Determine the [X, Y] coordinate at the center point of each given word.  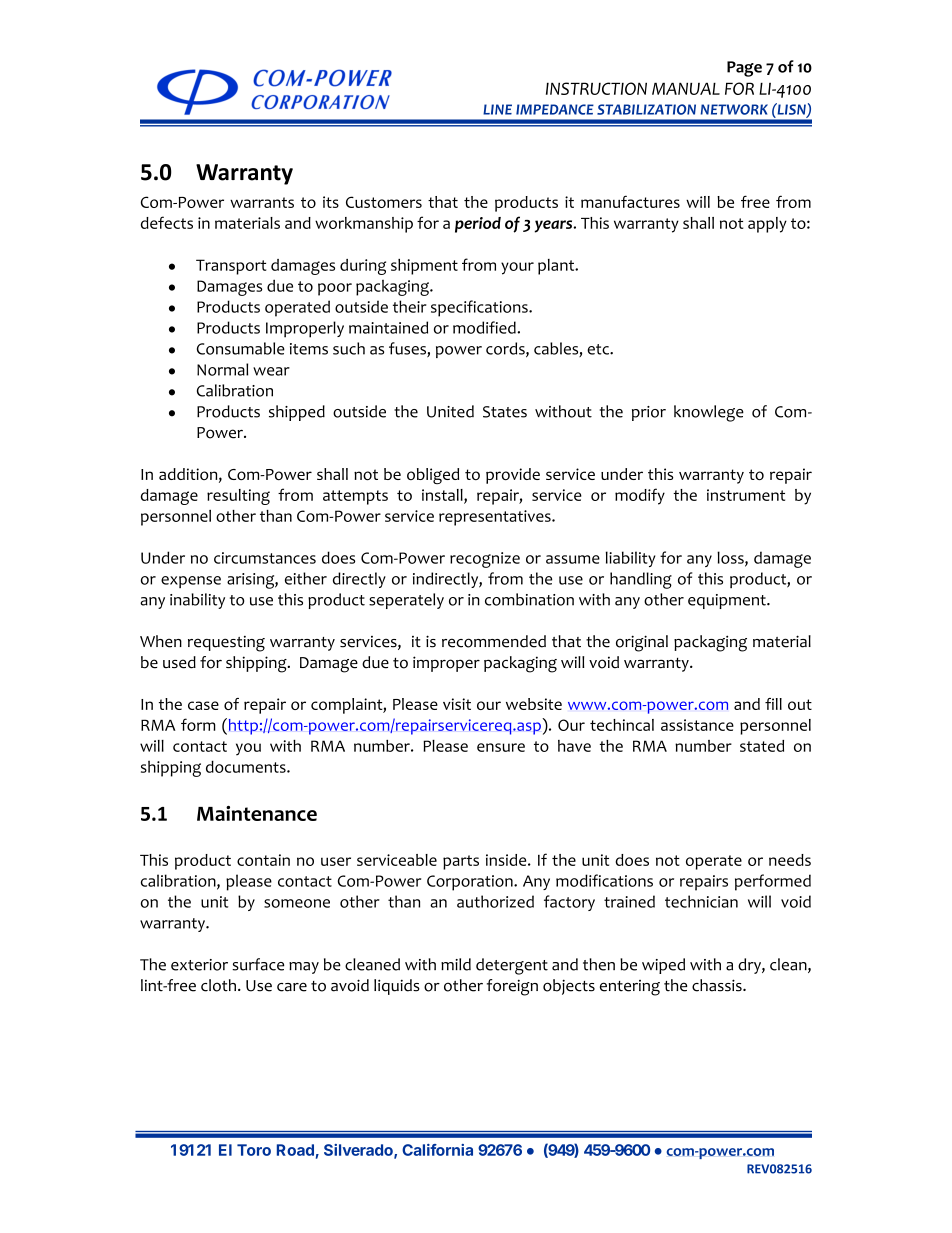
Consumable [241, 348]
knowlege [709, 413]
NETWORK [734, 109]
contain [263, 860]
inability [197, 601]
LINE [497, 109]
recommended [494, 641]
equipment [728, 601]
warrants [262, 202]
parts [461, 862]
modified [485, 327]
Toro [254, 1150]
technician [701, 901]
